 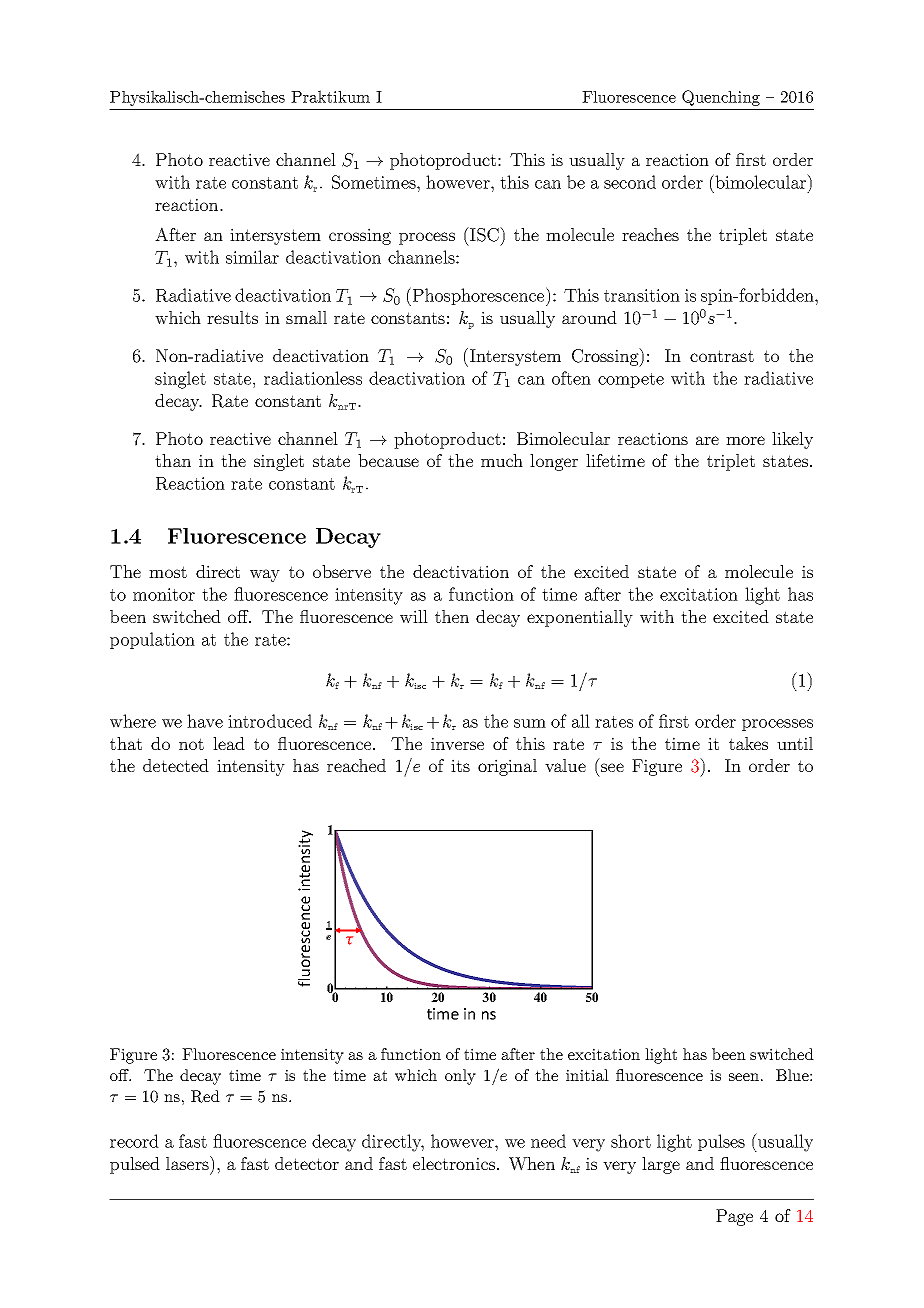 I want to click on population, so click(x=152, y=640).
